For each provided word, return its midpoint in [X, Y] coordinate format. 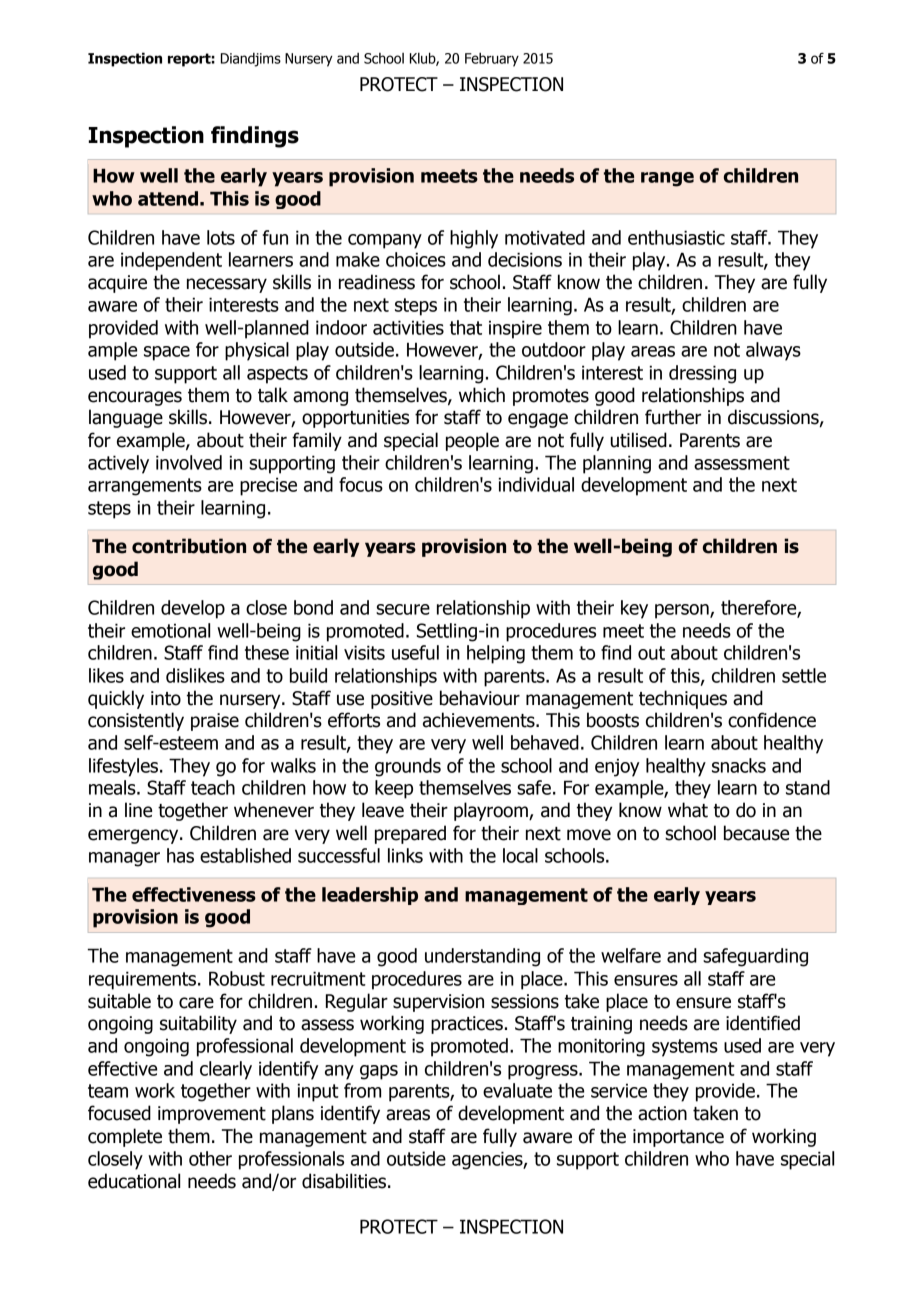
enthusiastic [676, 237]
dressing [702, 374]
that [466, 327]
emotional [170, 630]
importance [678, 1138]
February [492, 59]
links [405, 855]
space [167, 353]
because [756, 833]
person [683, 611]
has [180, 855]
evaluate [517, 1090]
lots [221, 237]
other [210, 1158]
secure [403, 609]
